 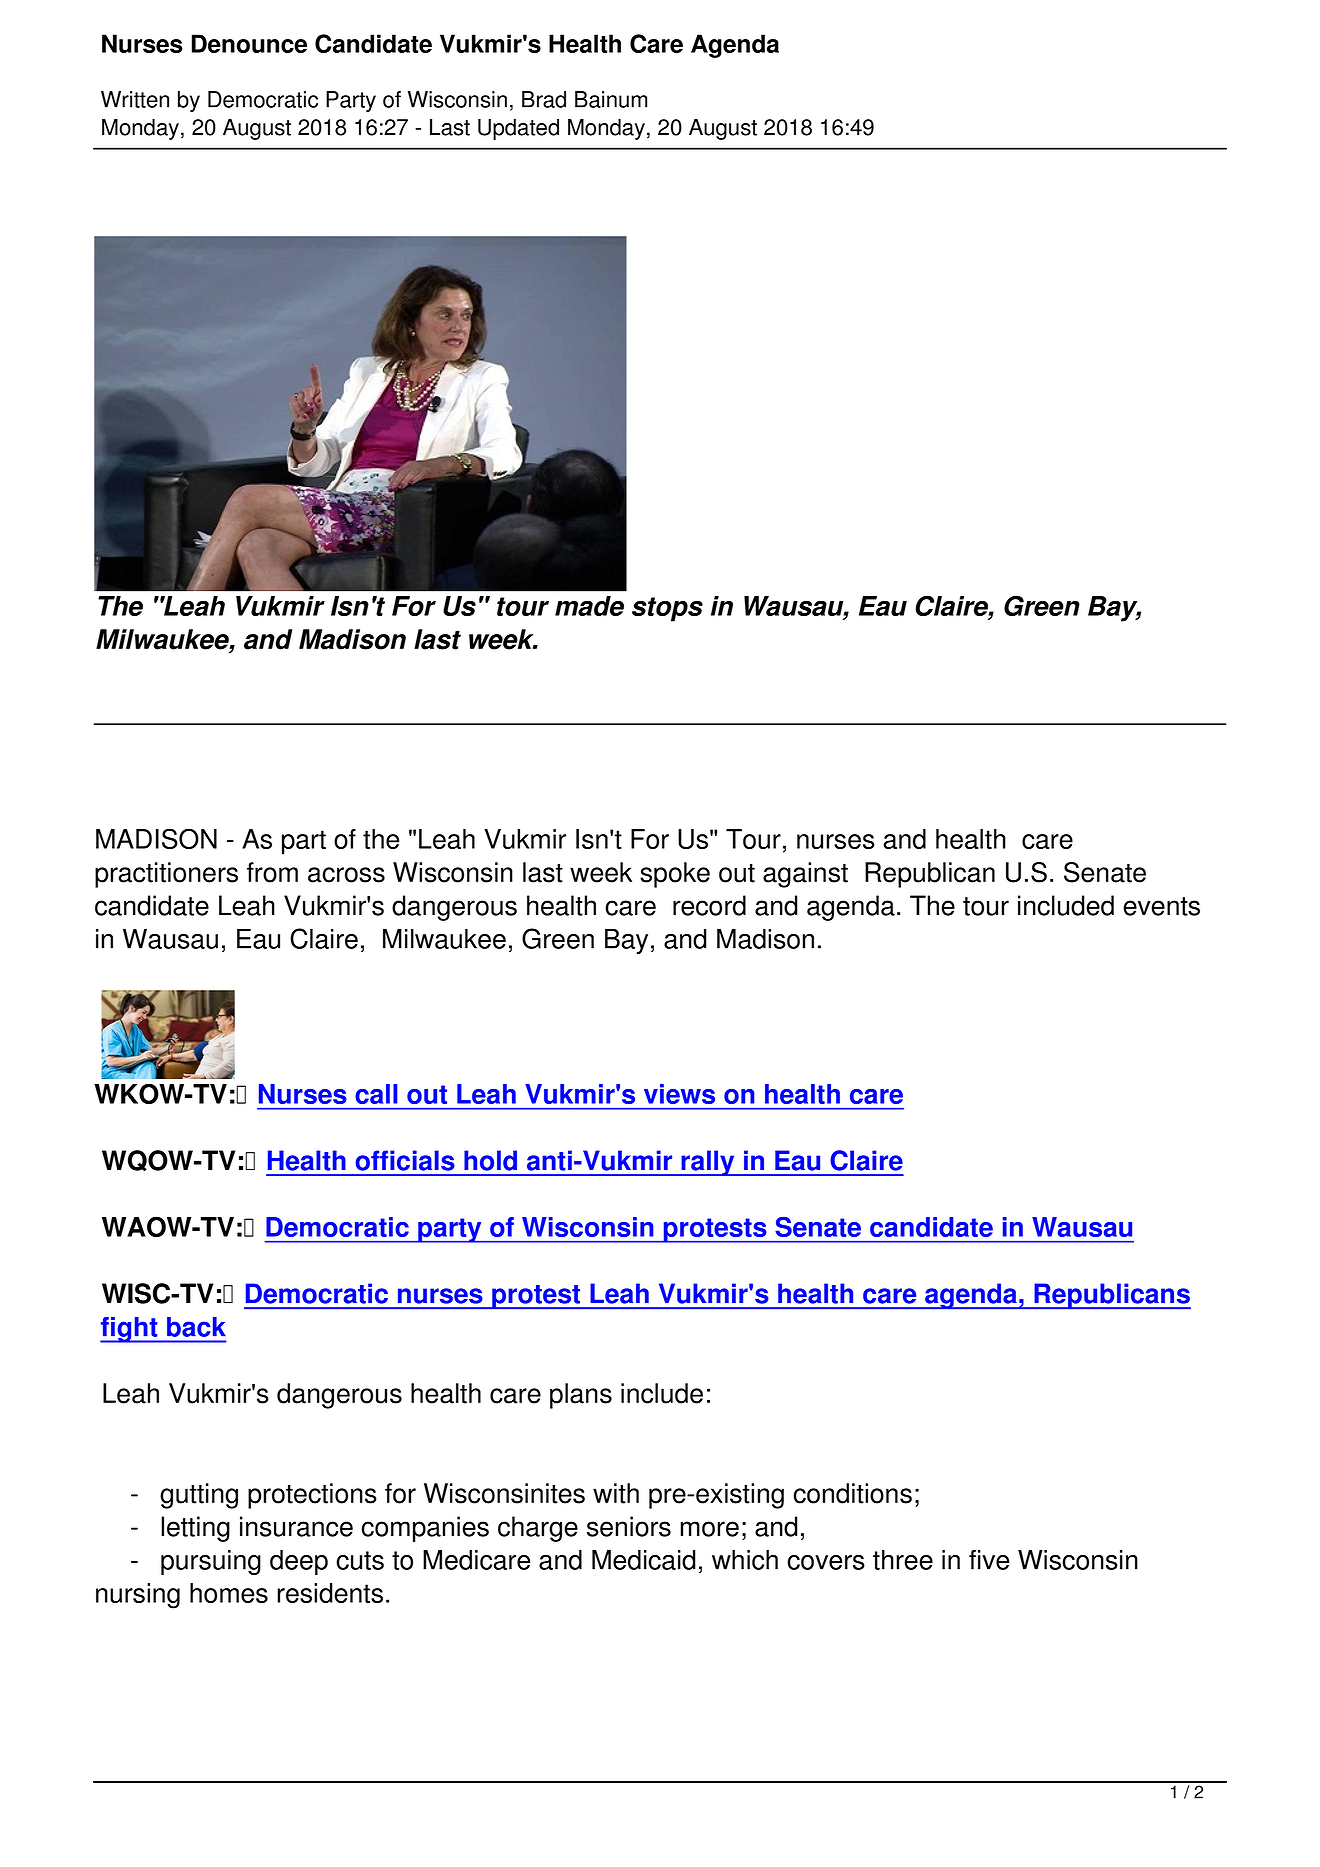 What do you see at coordinates (376, 1094) in the screenshot?
I see `call` at bounding box center [376, 1094].
